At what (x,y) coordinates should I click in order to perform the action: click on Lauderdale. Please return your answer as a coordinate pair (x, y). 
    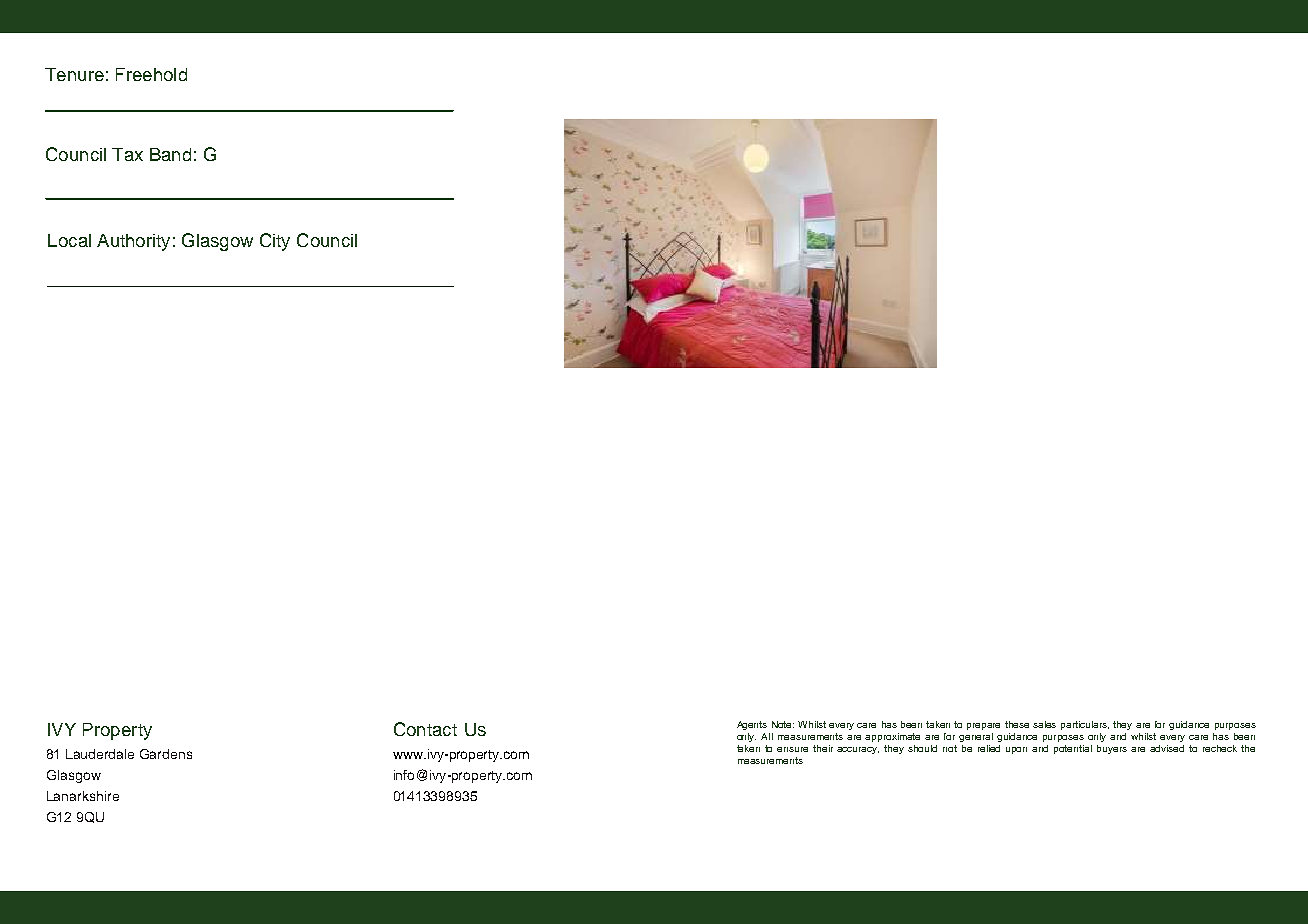
    Looking at the image, I should click on (100, 754).
